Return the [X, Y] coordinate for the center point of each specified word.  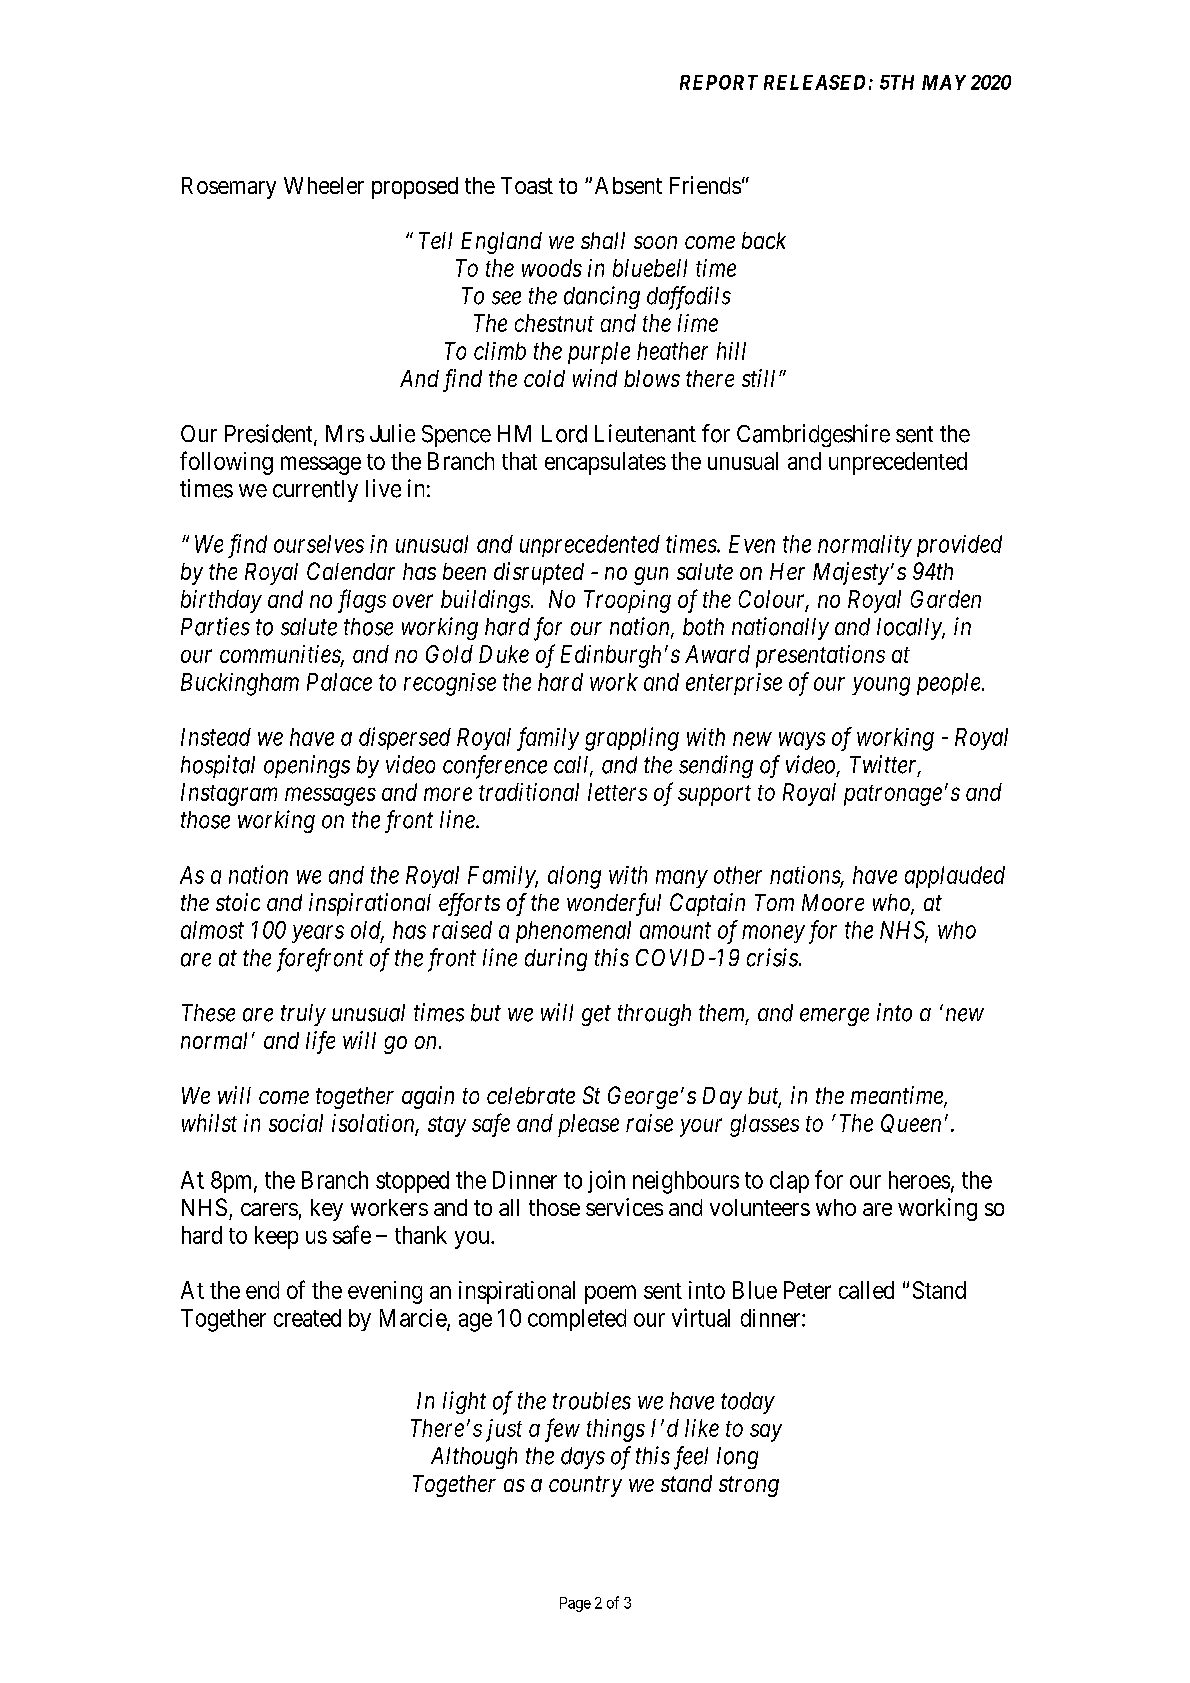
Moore [833, 902]
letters [617, 792]
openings [307, 766]
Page [575, 1604]
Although [474, 1458]
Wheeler [324, 185]
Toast [527, 185]
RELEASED [814, 82]
